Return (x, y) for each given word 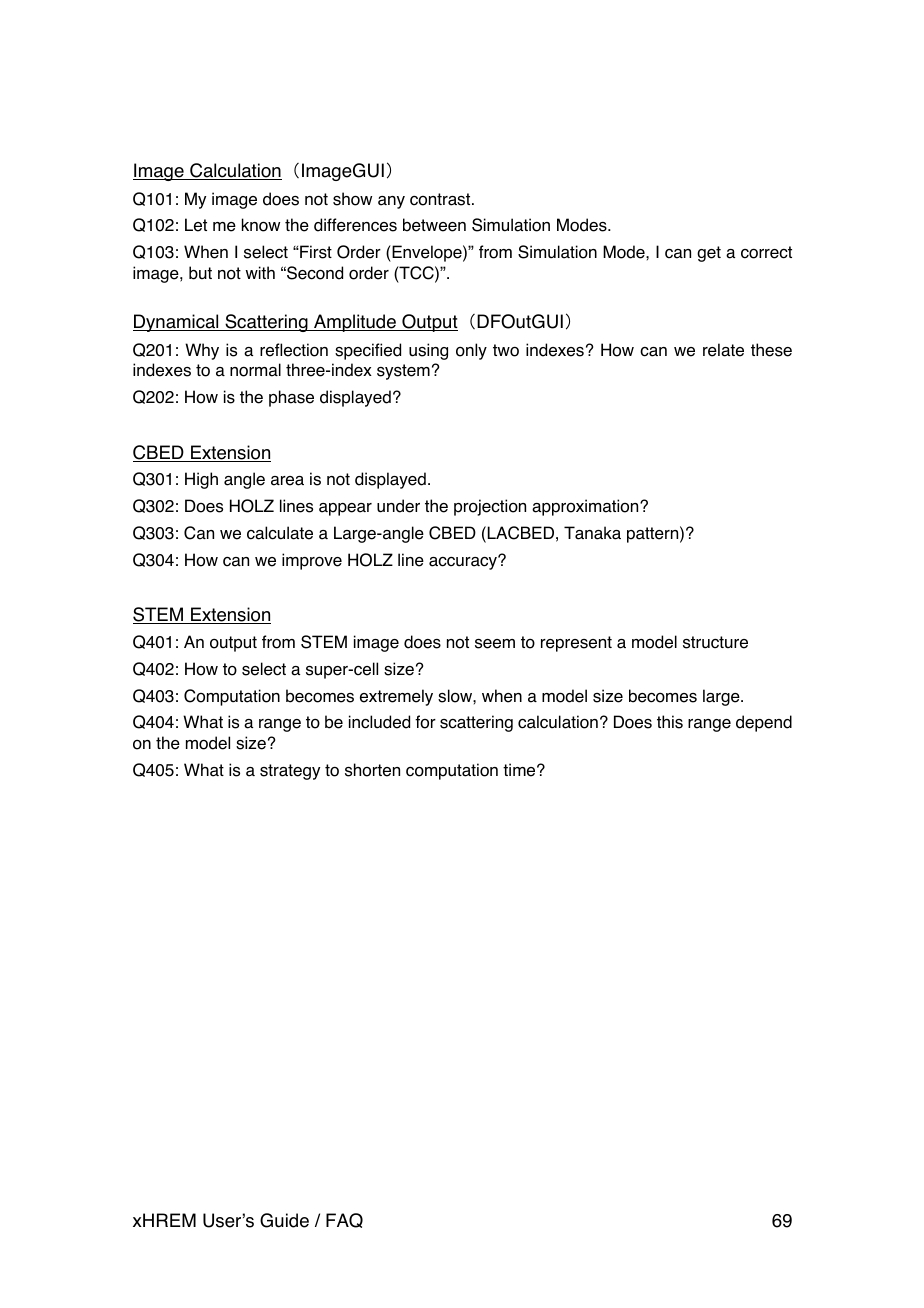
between (434, 225)
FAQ (344, 1220)
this (670, 722)
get (709, 254)
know (261, 225)
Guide (284, 1220)
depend (764, 723)
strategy (290, 772)
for (425, 722)
